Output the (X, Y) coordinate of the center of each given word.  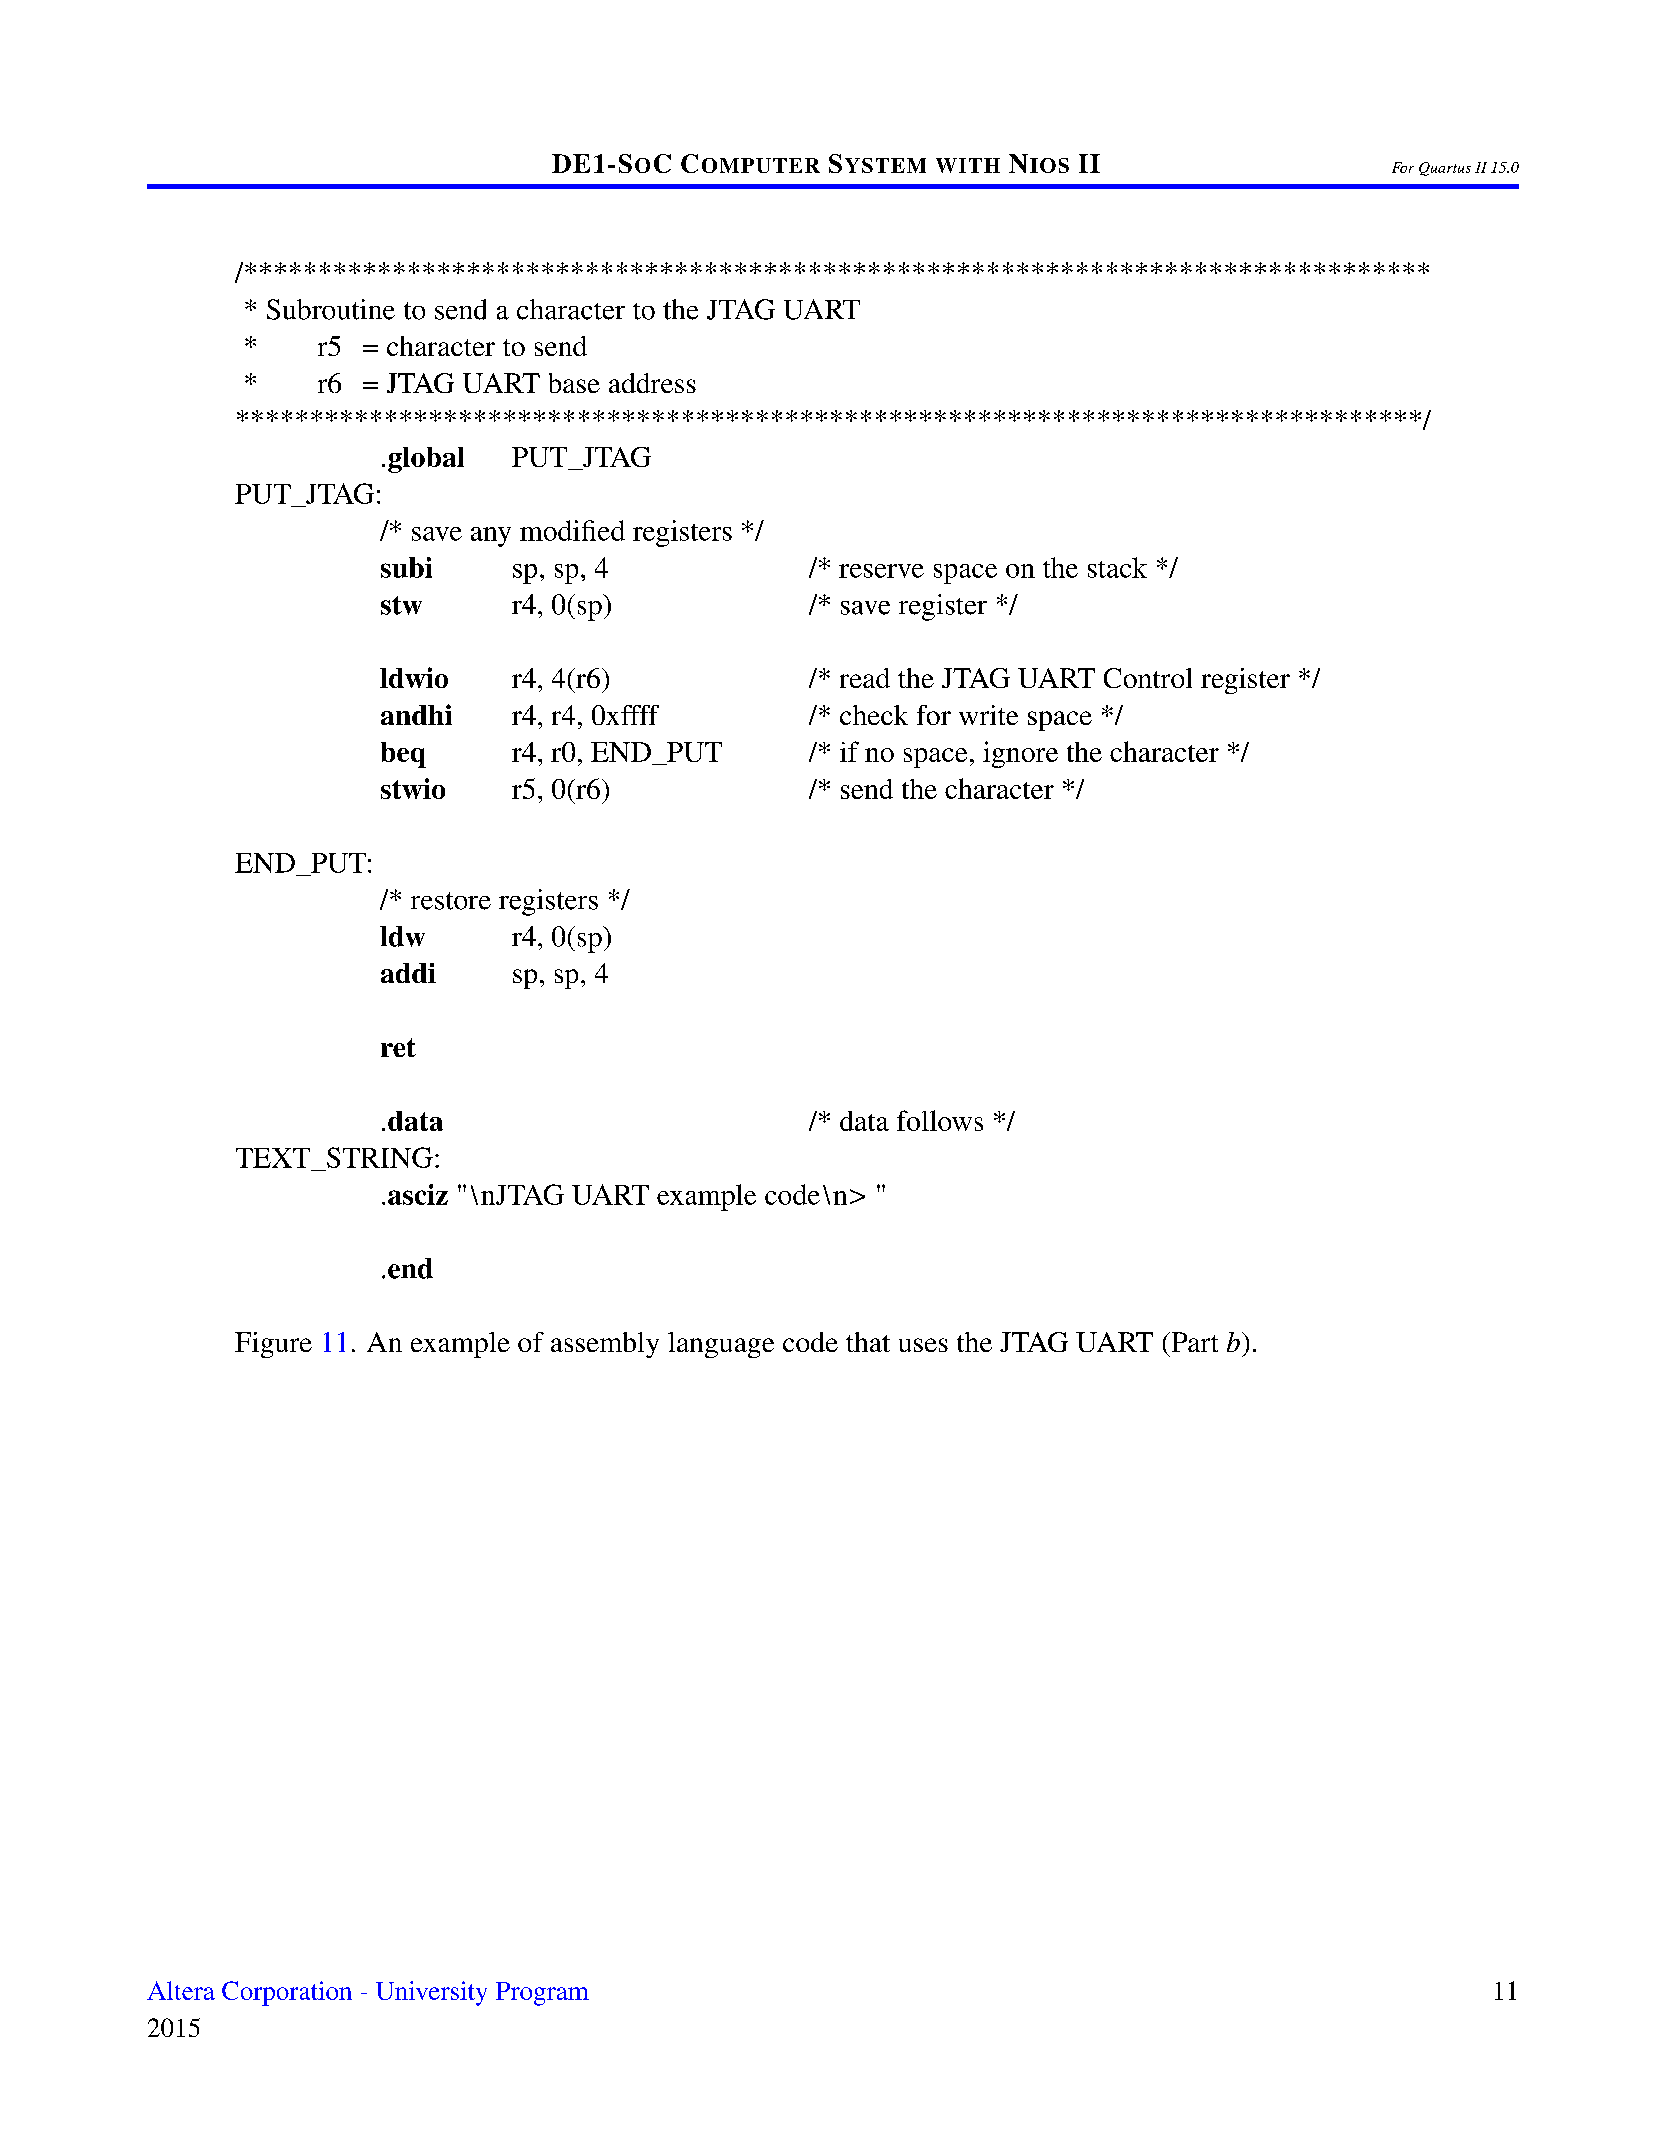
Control (1148, 678)
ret (398, 1047)
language (721, 1345)
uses (923, 1345)
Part (1193, 1342)
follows (940, 1120)
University (431, 1993)
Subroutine (331, 309)
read (865, 678)
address (652, 383)
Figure (273, 1345)
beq (403, 755)
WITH (968, 165)
